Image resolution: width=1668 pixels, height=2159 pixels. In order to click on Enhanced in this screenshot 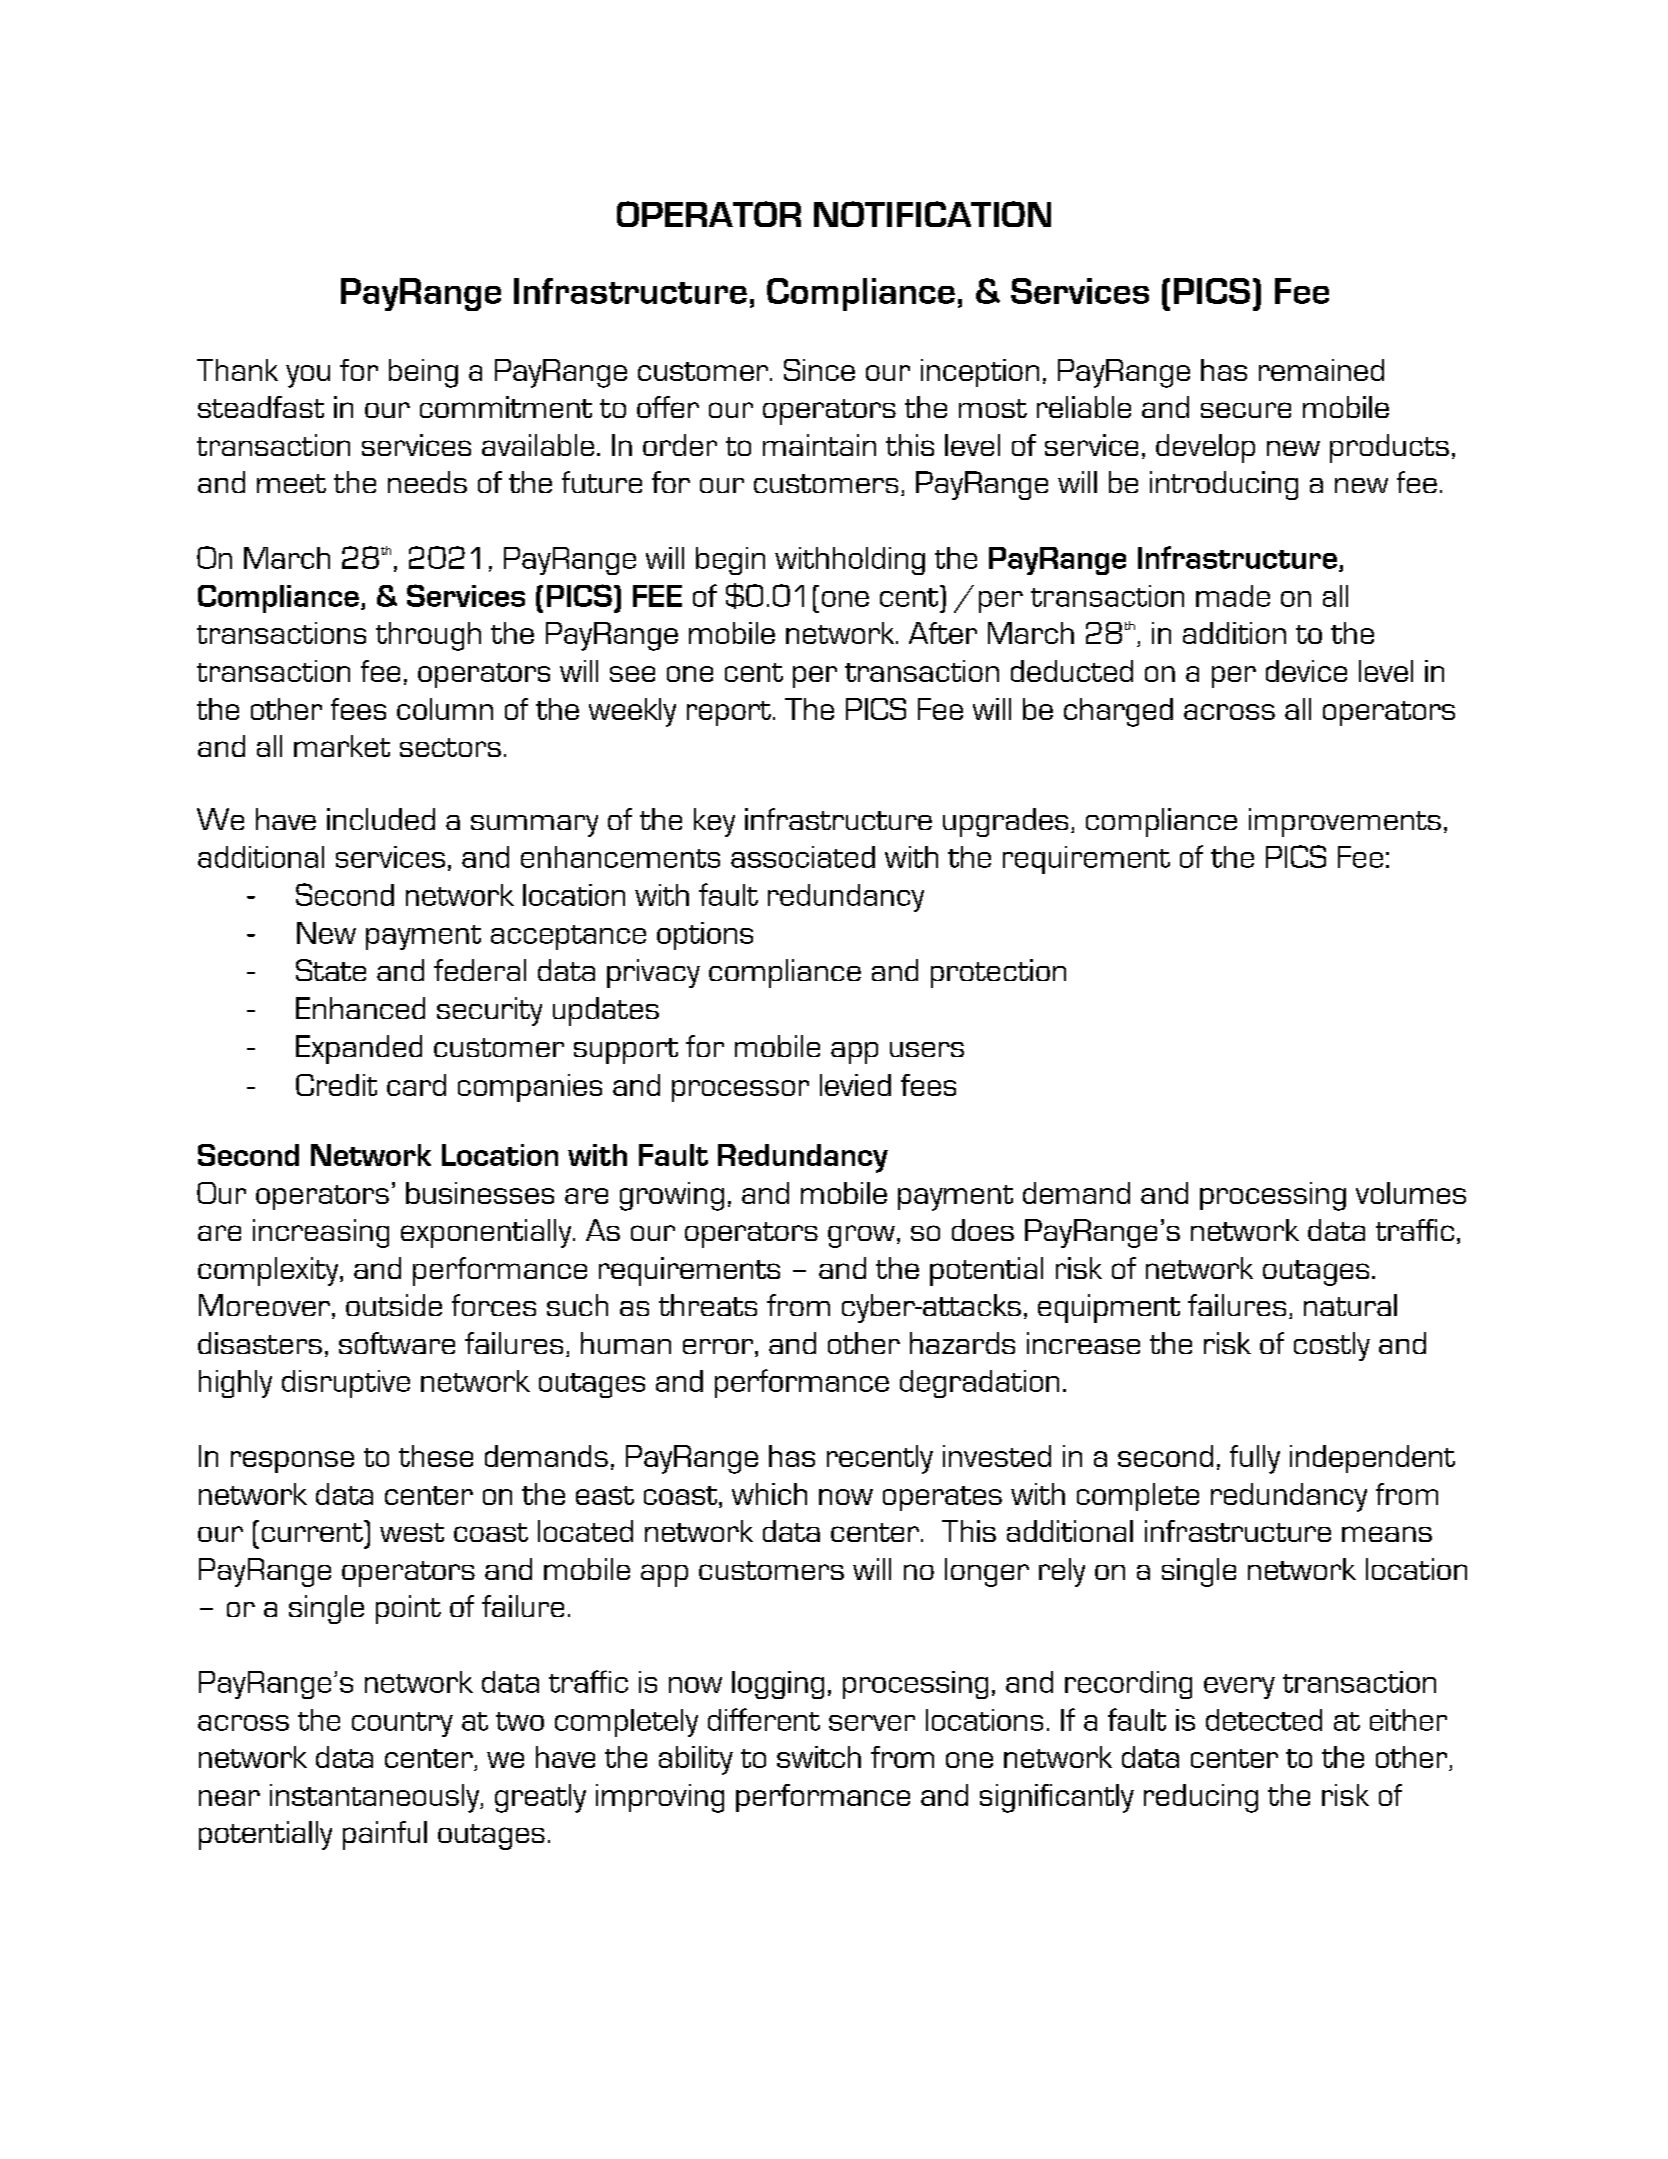, I will do `click(360, 1008)`.
